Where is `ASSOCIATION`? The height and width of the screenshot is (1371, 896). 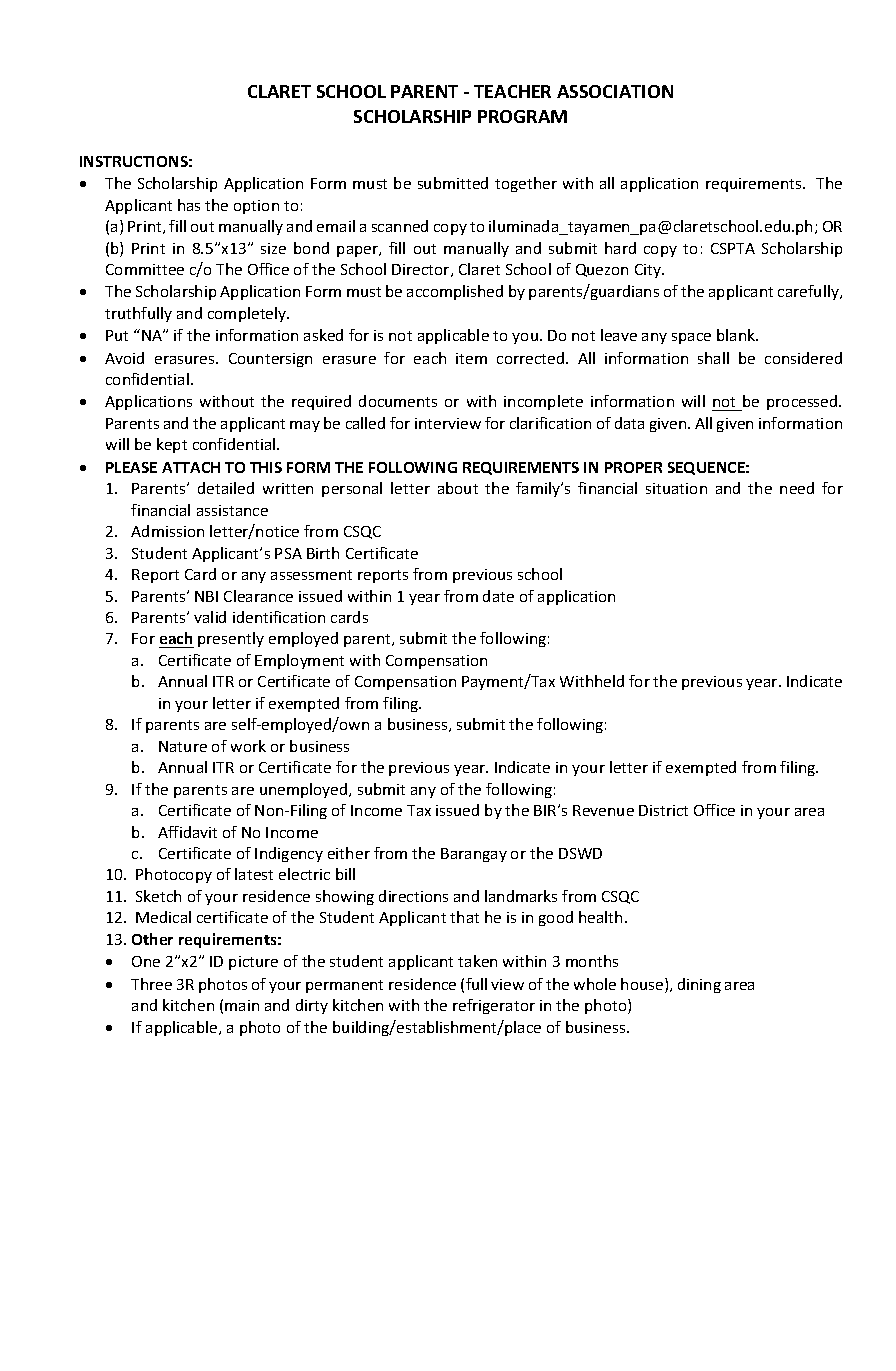
ASSOCIATION is located at coordinates (615, 91).
